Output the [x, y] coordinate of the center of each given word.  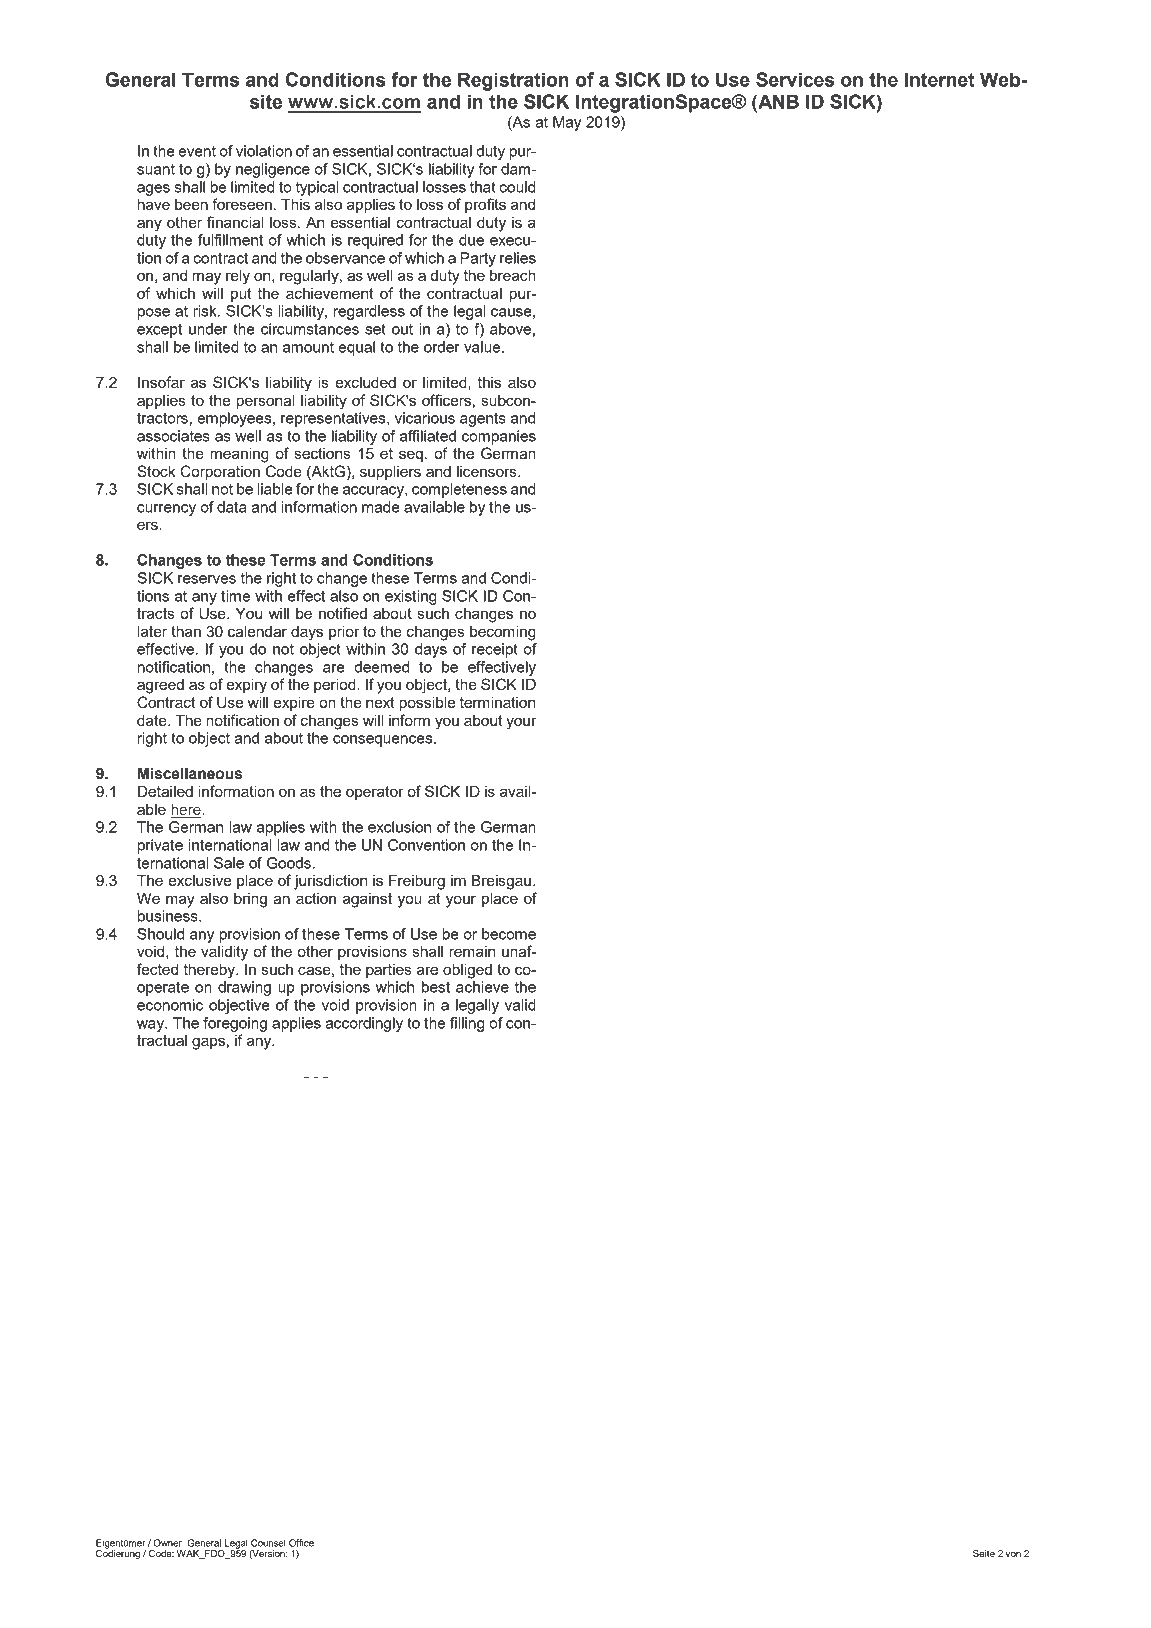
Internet [940, 79]
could [517, 187]
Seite [984, 1553]
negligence [273, 170]
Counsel [268, 1543]
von [1013, 1554]
